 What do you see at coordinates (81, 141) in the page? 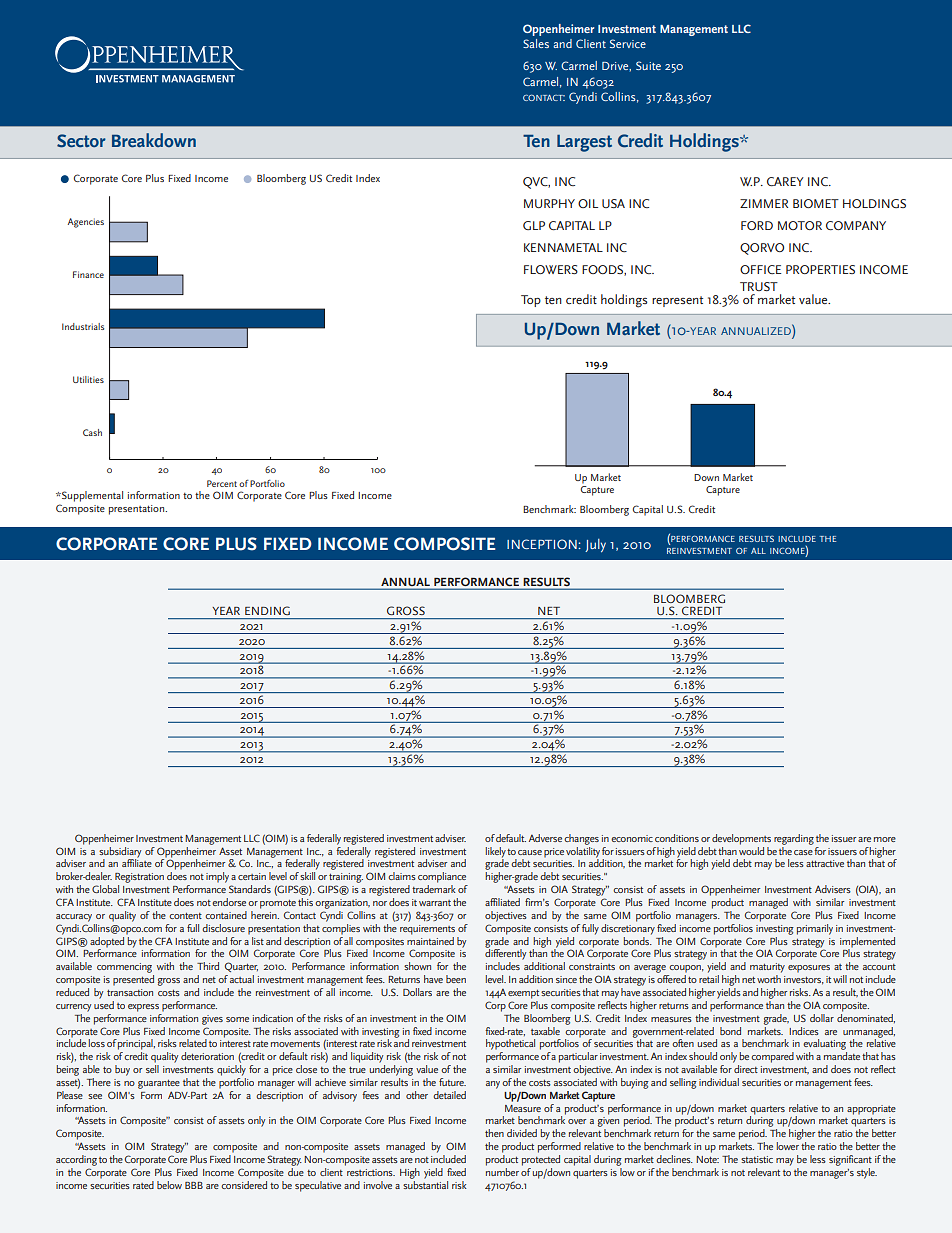
I see `Sector` at bounding box center [81, 141].
